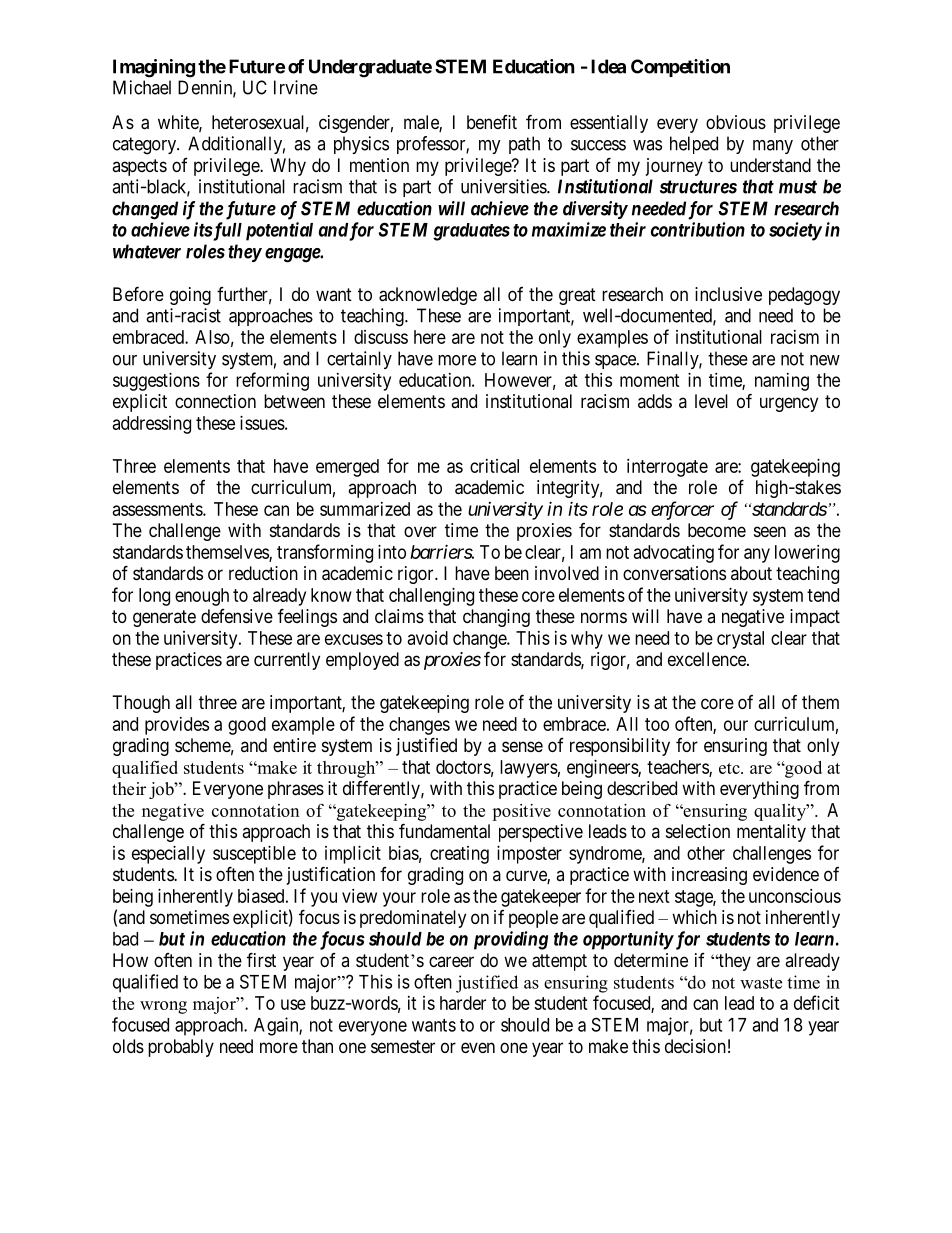  Describe the element at coordinates (751, 573) in the screenshot. I see `about` at that location.
